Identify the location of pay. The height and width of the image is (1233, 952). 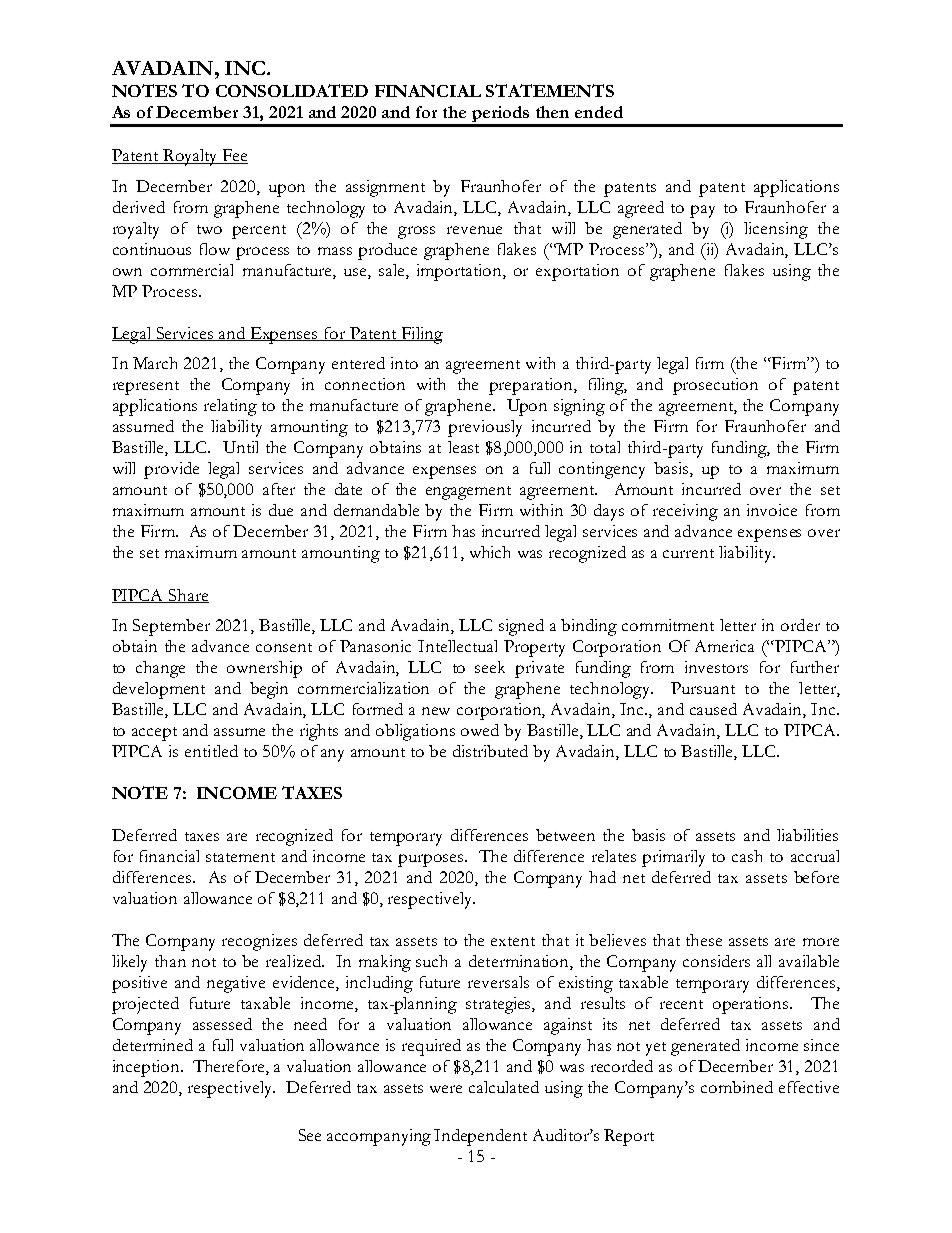
(702, 211).
